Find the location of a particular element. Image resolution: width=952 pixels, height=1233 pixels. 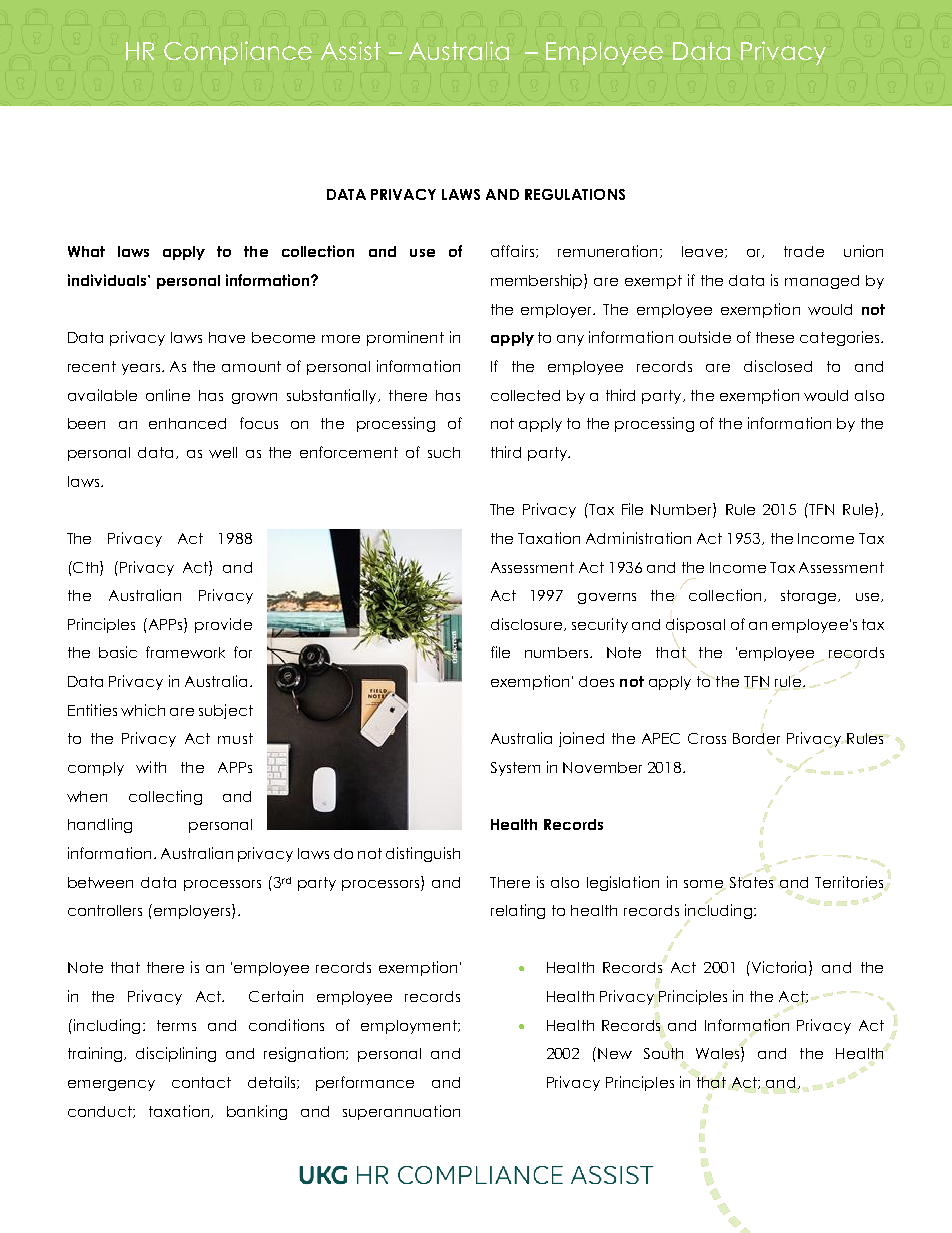

Border is located at coordinates (756, 739).
